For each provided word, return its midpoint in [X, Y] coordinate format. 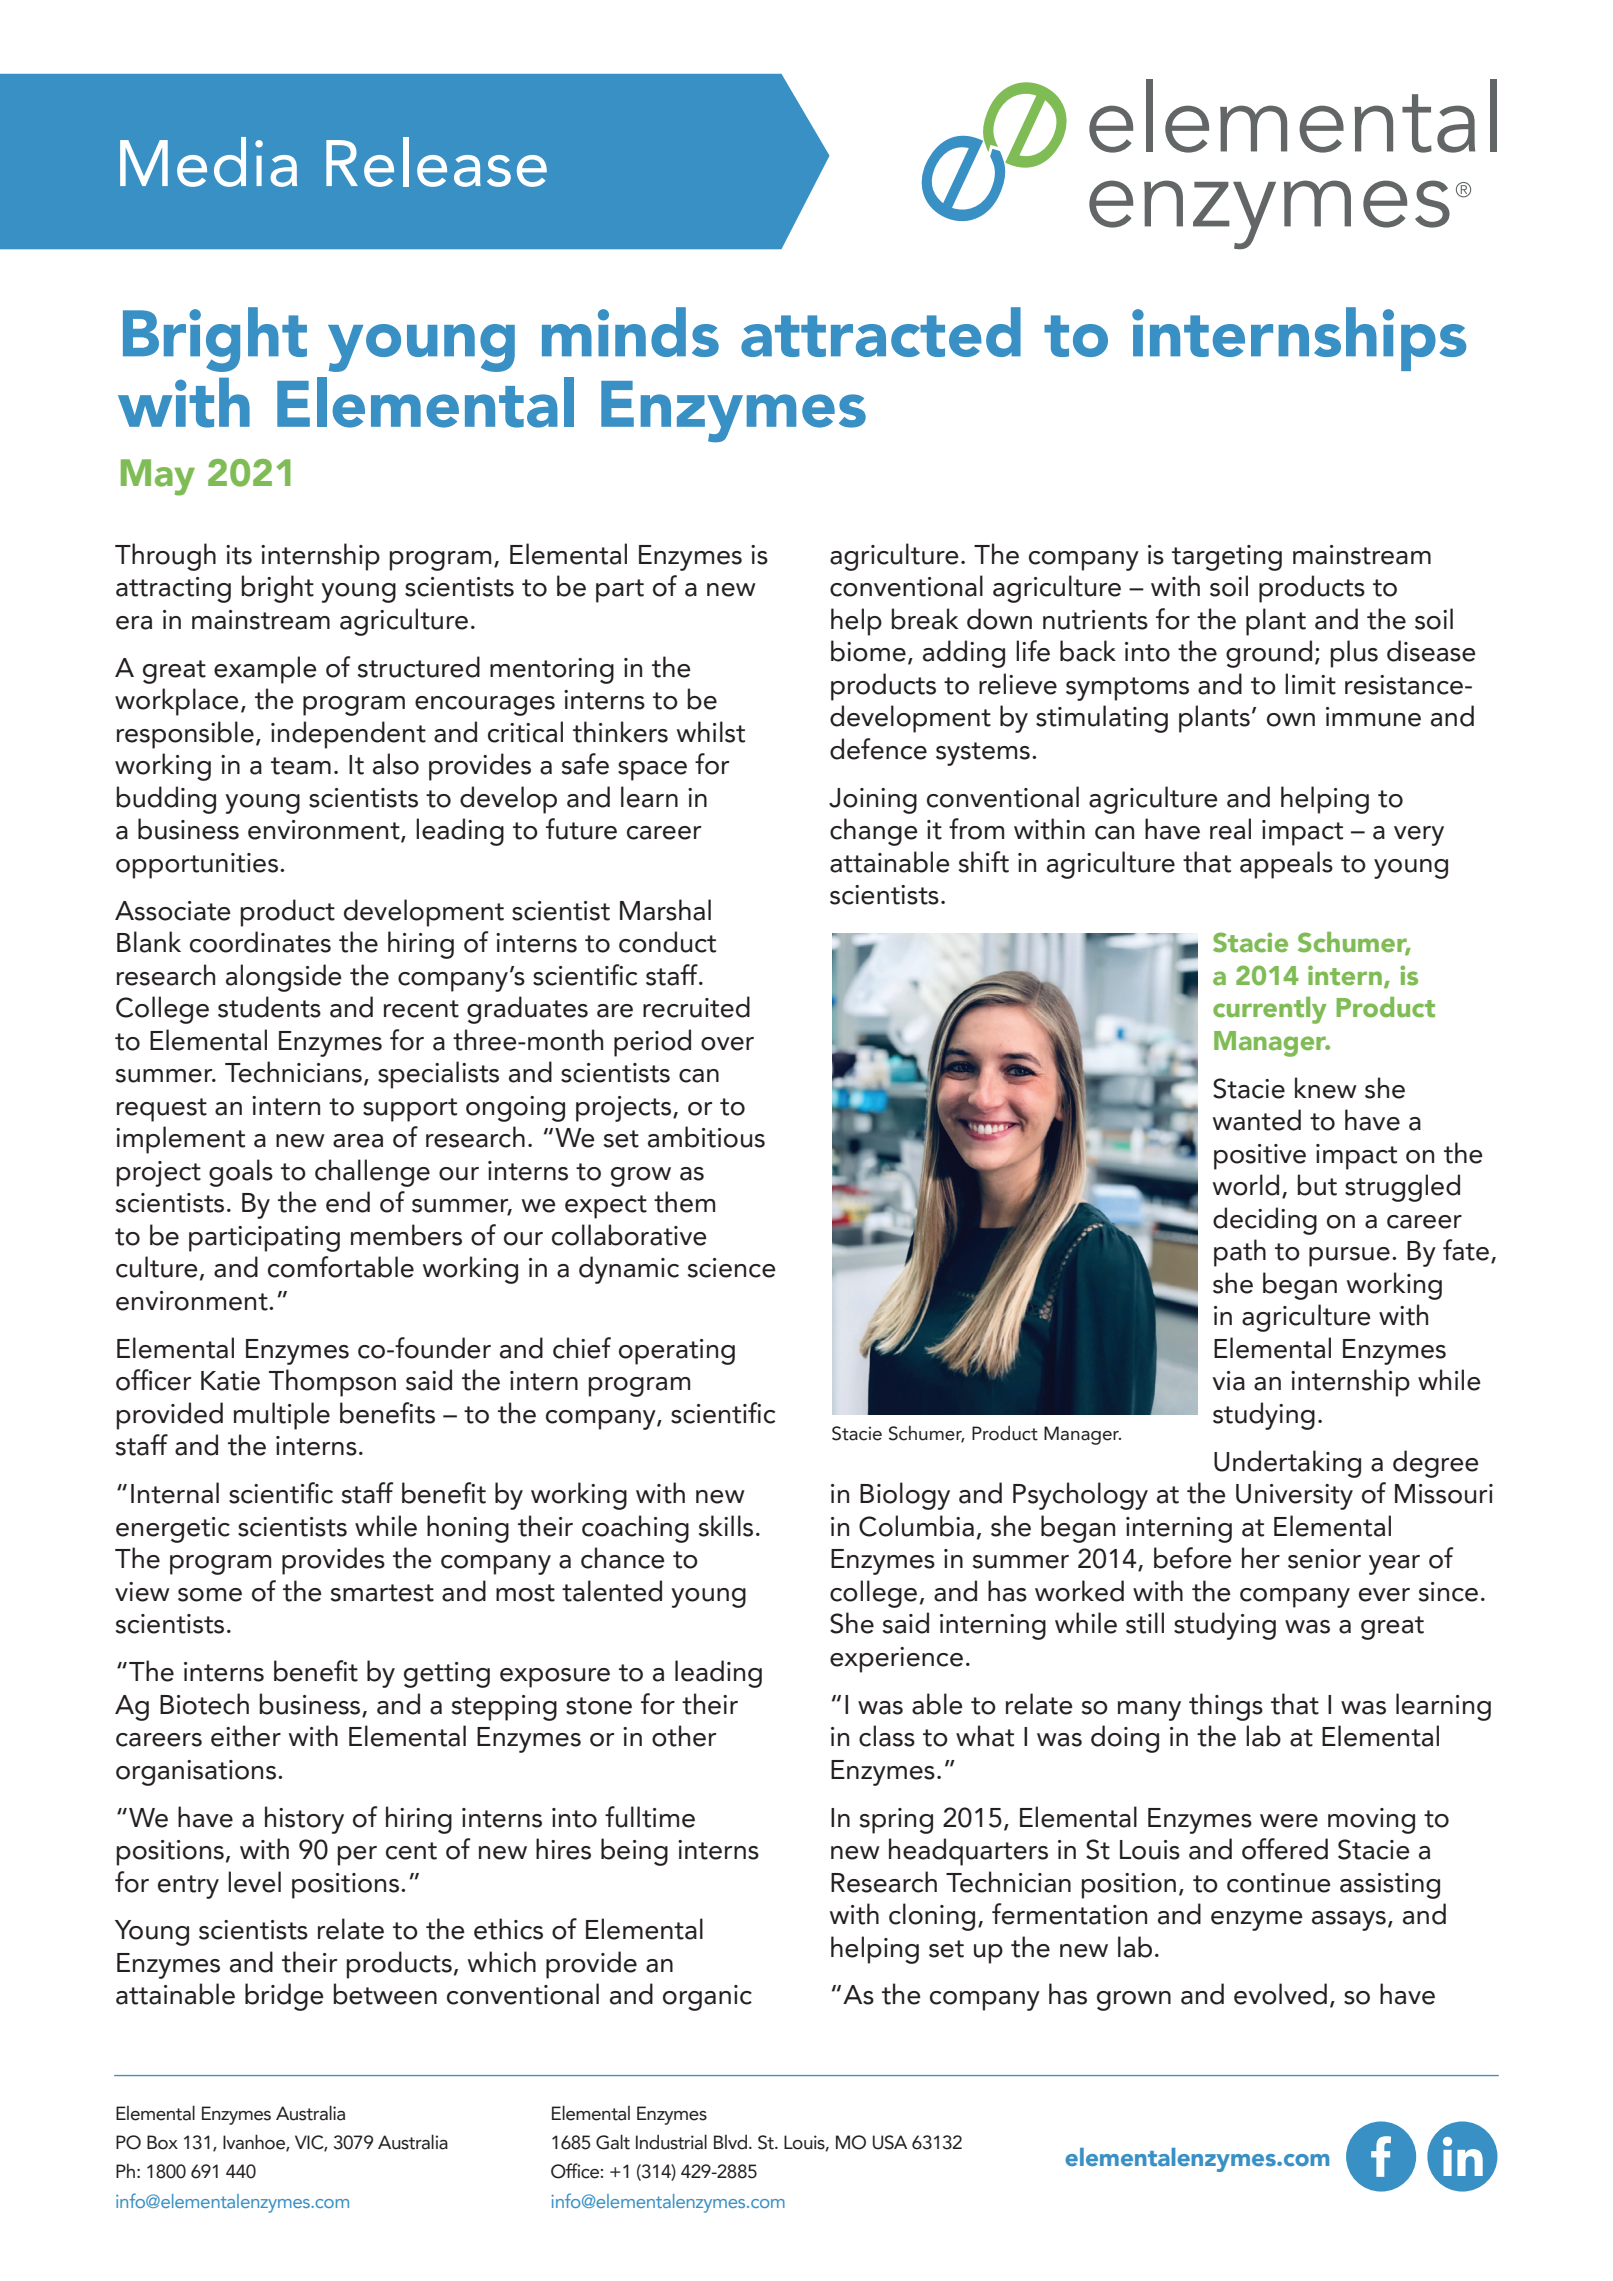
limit [1310, 684]
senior [1324, 1559]
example [265, 670]
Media [208, 162]
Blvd [730, 2142]
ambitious [706, 1137]
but [1317, 1185]
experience [896, 1660]
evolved [1280, 1994]
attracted [881, 332]
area [358, 1141]
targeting [1227, 558]
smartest [382, 1593]
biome [868, 651]
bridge [284, 1997]
